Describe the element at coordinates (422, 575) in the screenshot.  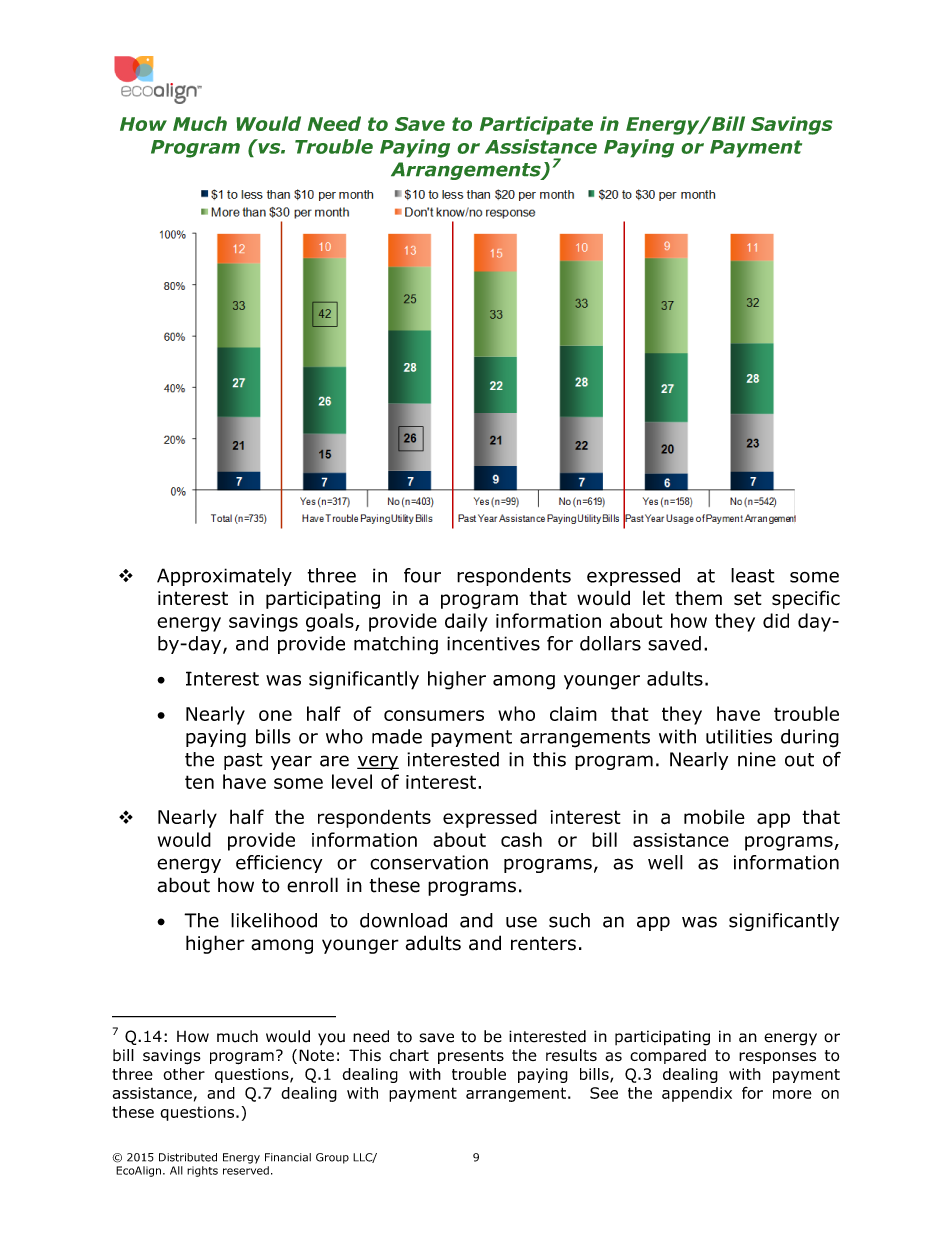
I see `four` at that location.
